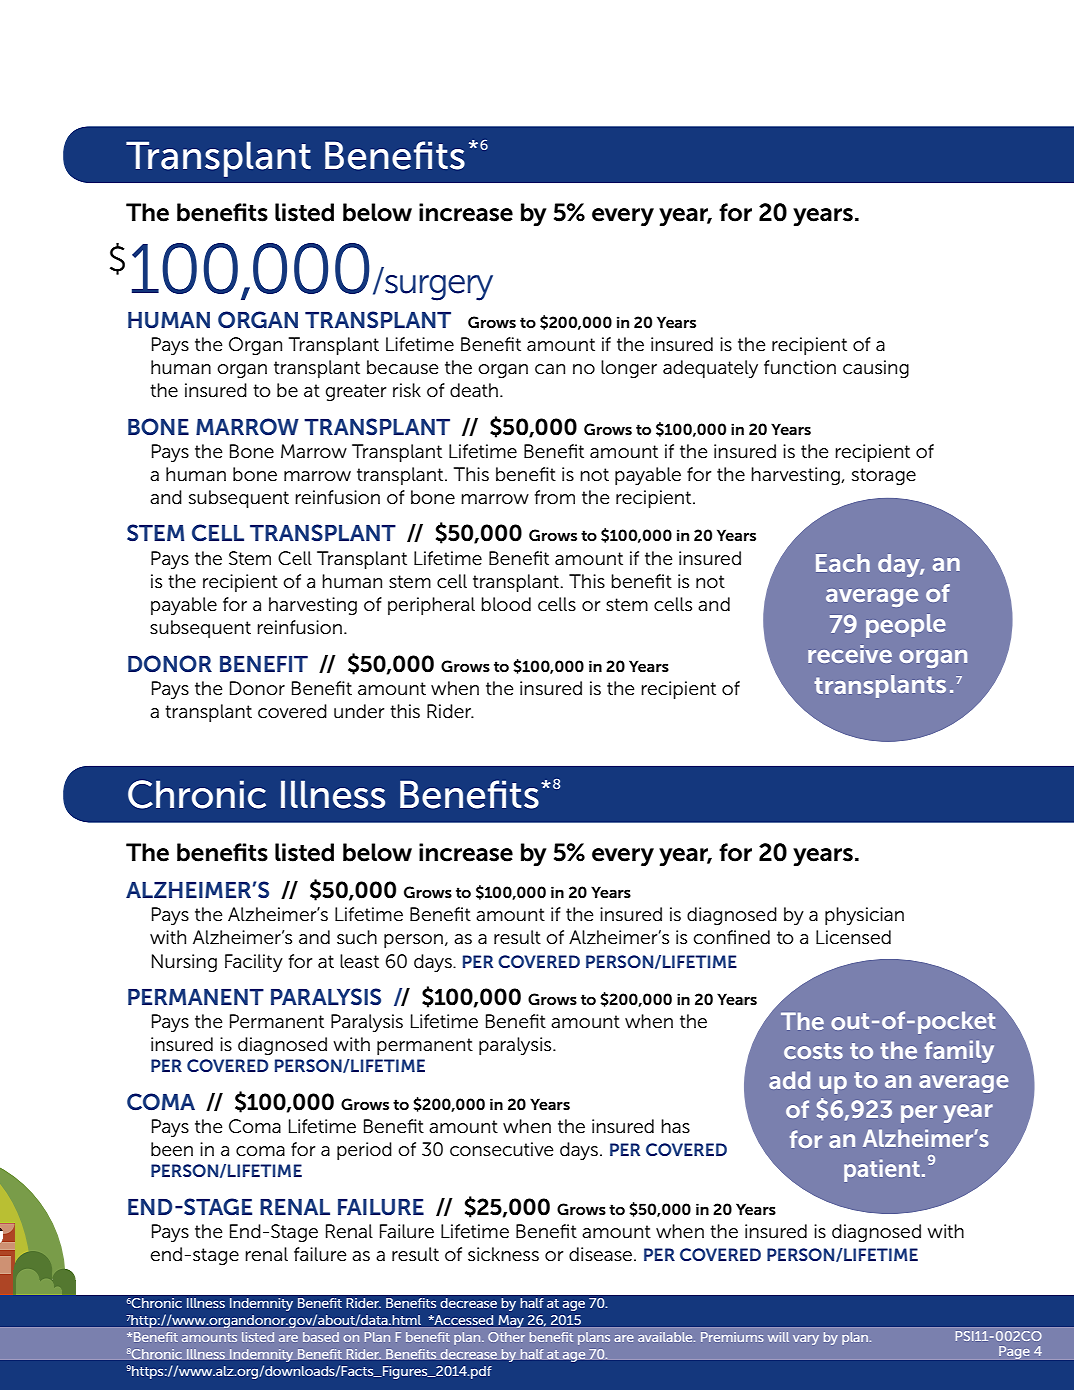  I want to click on blood, so click(506, 604).
